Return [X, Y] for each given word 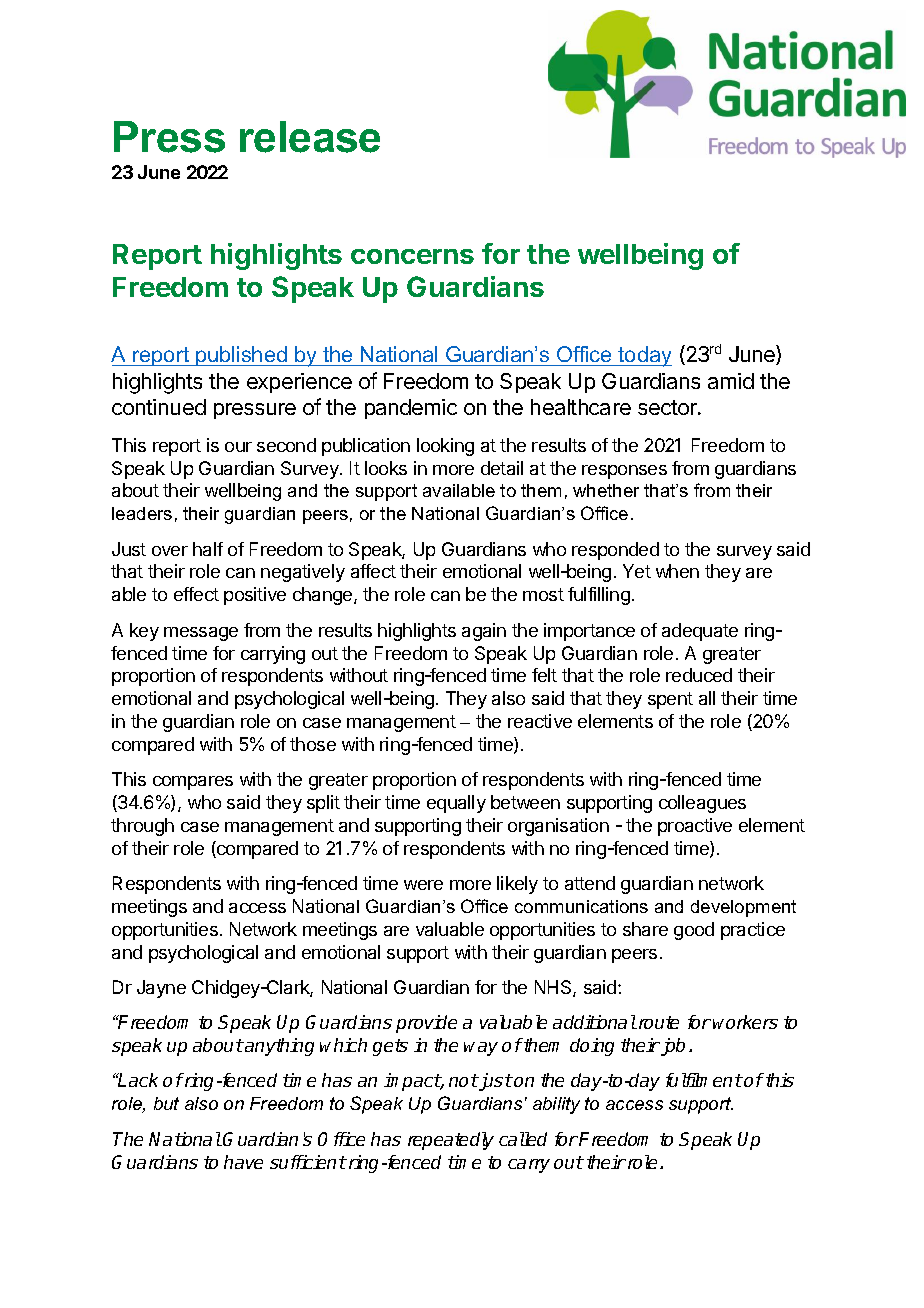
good [694, 931]
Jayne [161, 989]
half [208, 549]
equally [456, 804]
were [423, 885]
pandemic [411, 409]
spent [670, 700]
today [644, 356]
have [243, 1162]
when [677, 571]
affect [373, 571]
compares [193, 783]
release [310, 137]
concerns [412, 256]
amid [731, 381]
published [241, 356]
